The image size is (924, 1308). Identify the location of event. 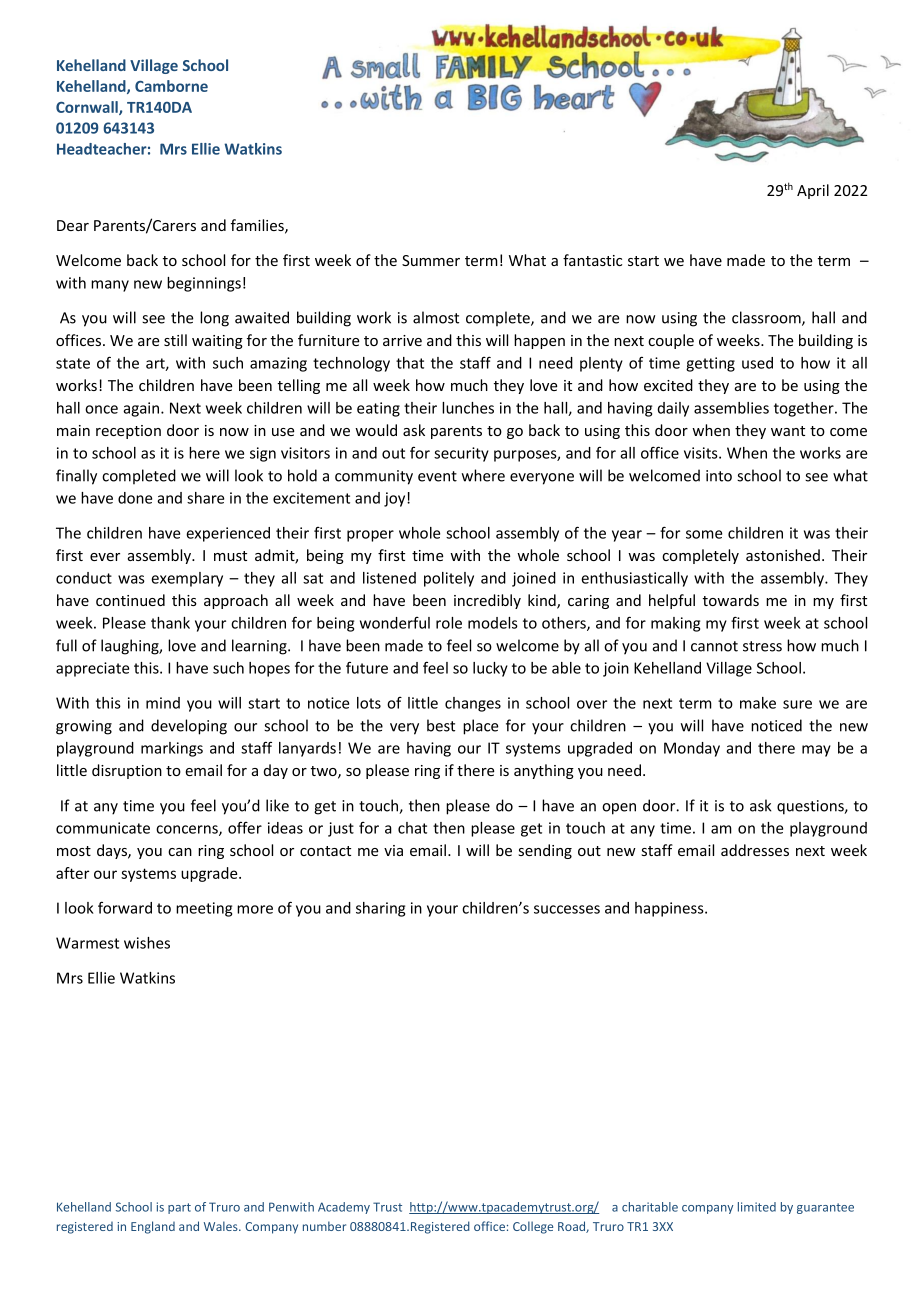
(437, 476).
